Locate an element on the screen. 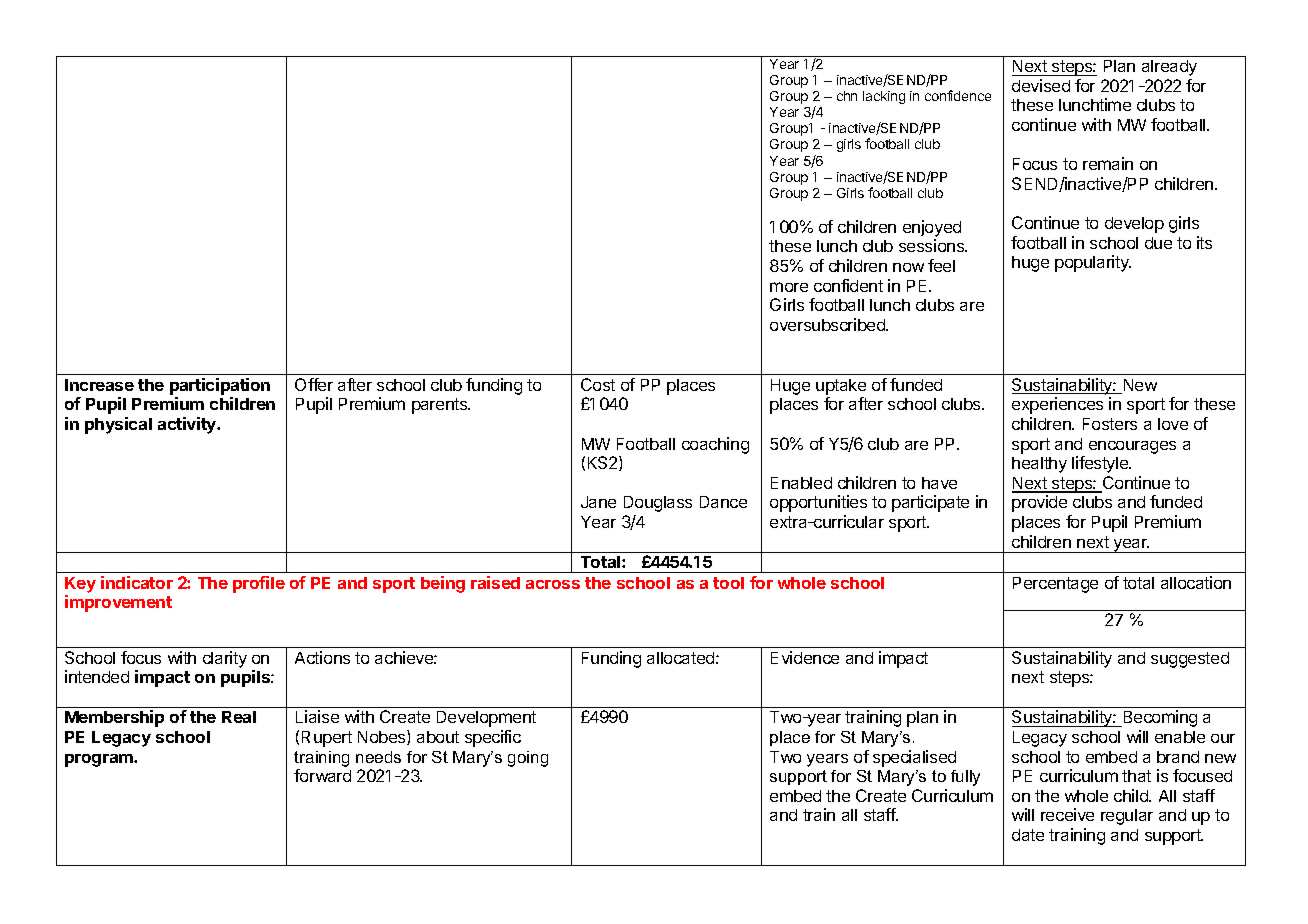 The height and width of the screenshot is (924, 1308). popularity is located at coordinates (1093, 263).
